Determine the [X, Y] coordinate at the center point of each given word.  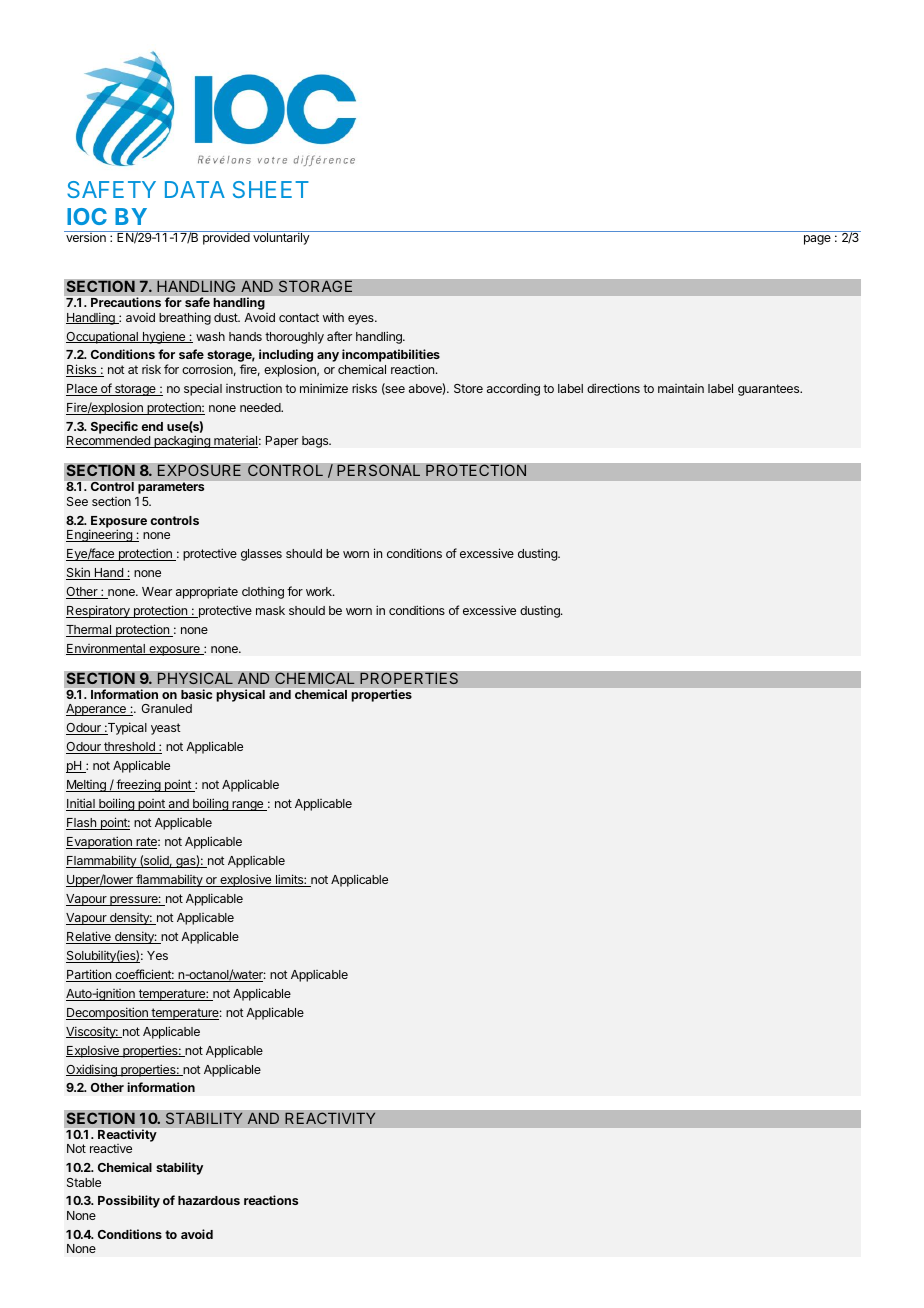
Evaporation [100, 842]
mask [270, 610]
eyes [362, 320]
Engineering [100, 535]
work [320, 591]
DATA [195, 189]
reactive [111, 1148]
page [817, 240]
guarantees [770, 390]
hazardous [209, 1200]
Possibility [129, 1201]
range [247, 806]
